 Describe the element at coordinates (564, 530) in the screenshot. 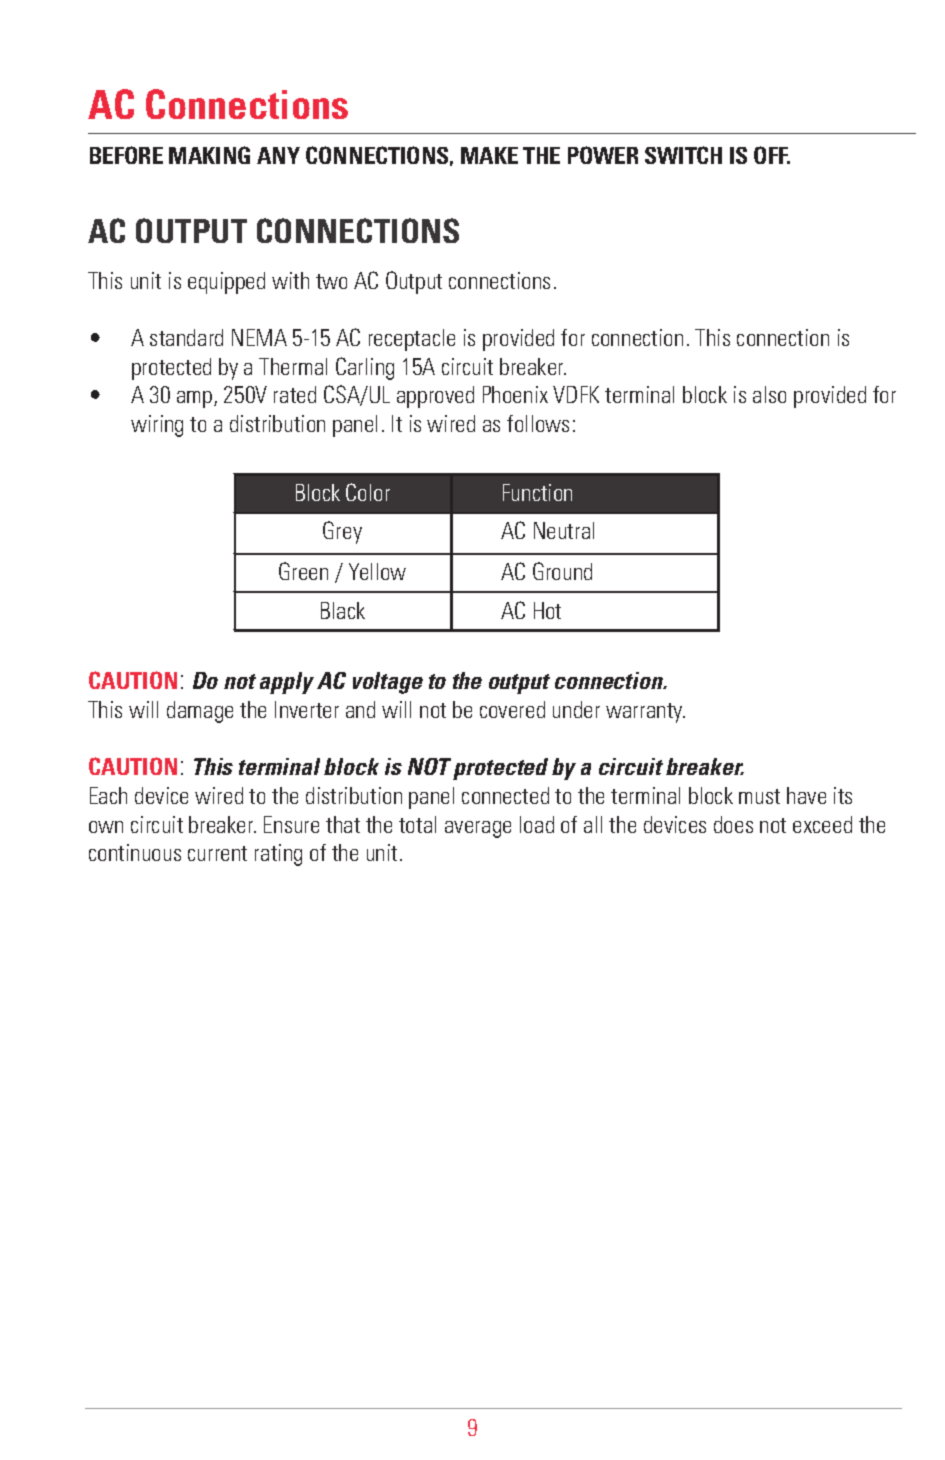

I see `Neutral` at that location.
